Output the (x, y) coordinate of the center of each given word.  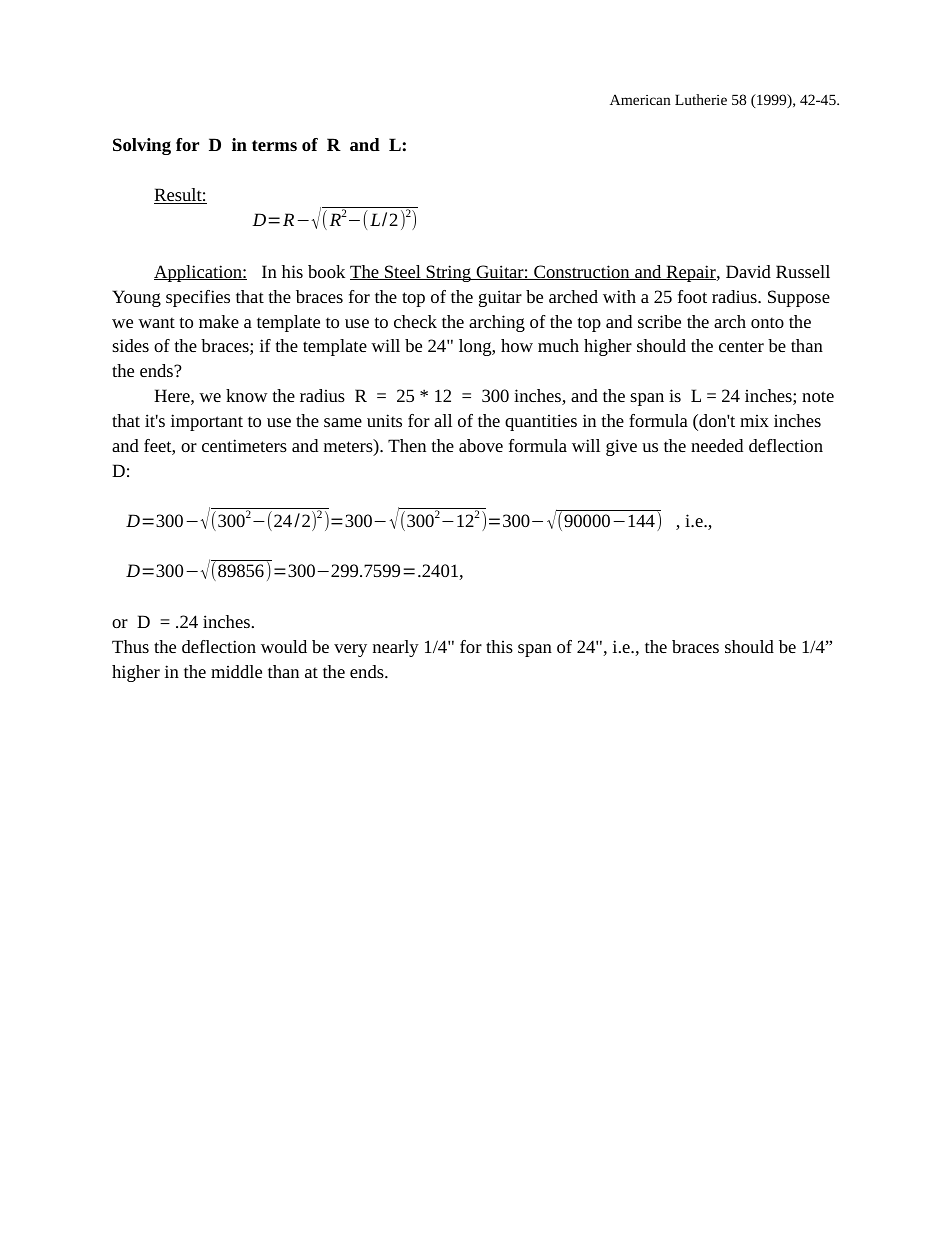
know (246, 395)
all (443, 420)
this (499, 646)
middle (236, 671)
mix (754, 420)
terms (274, 145)
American (640, 99)
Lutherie (701, 99)
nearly (396, 648)
